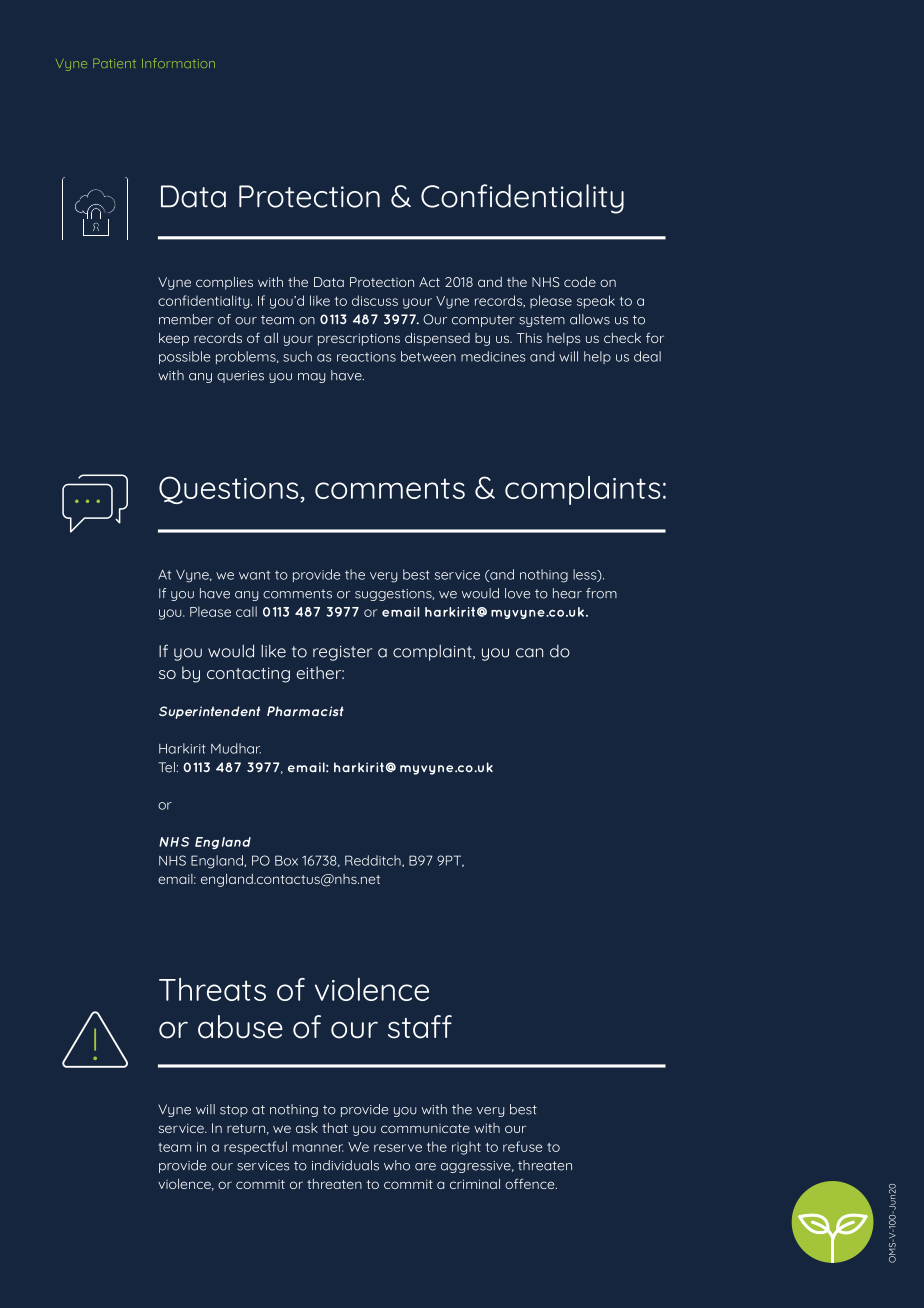  What do you see at coordinates (580, 282) in the image?
I see `code` at bounding box center [580, 282].
